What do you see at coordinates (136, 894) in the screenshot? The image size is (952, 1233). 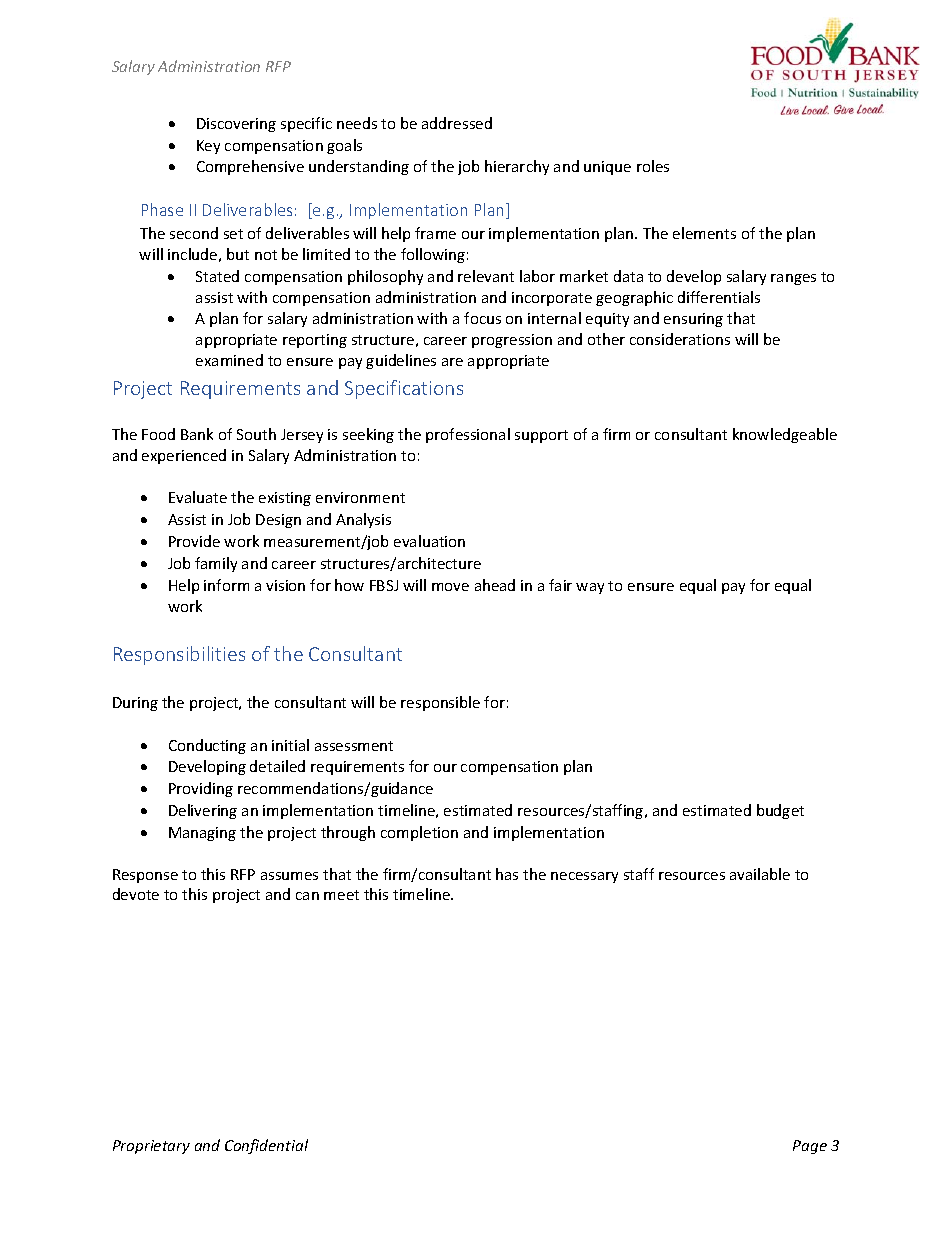 I see `devote` at bounding box center [136, 894].
